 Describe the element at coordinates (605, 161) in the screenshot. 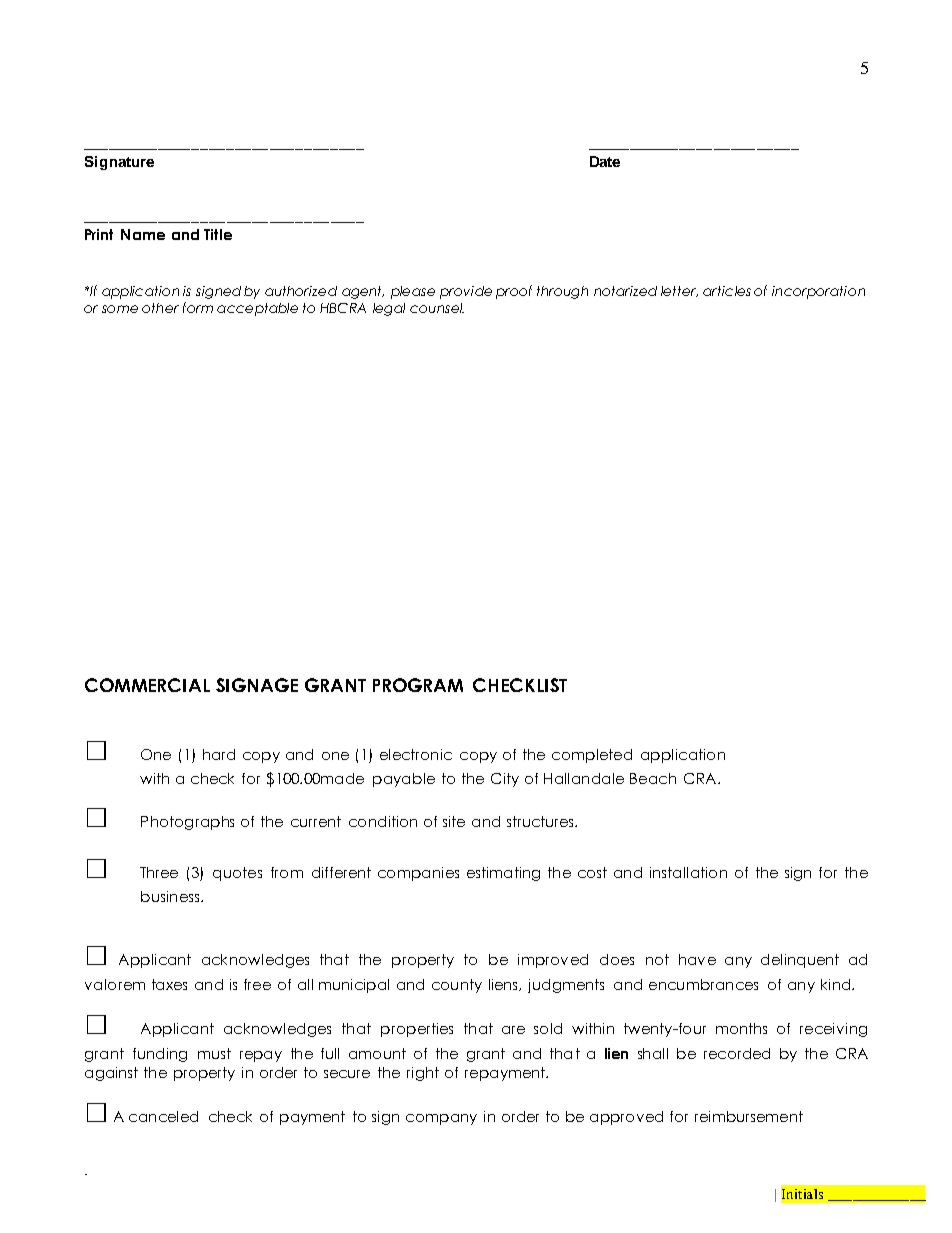

I see `Date` at that location.
